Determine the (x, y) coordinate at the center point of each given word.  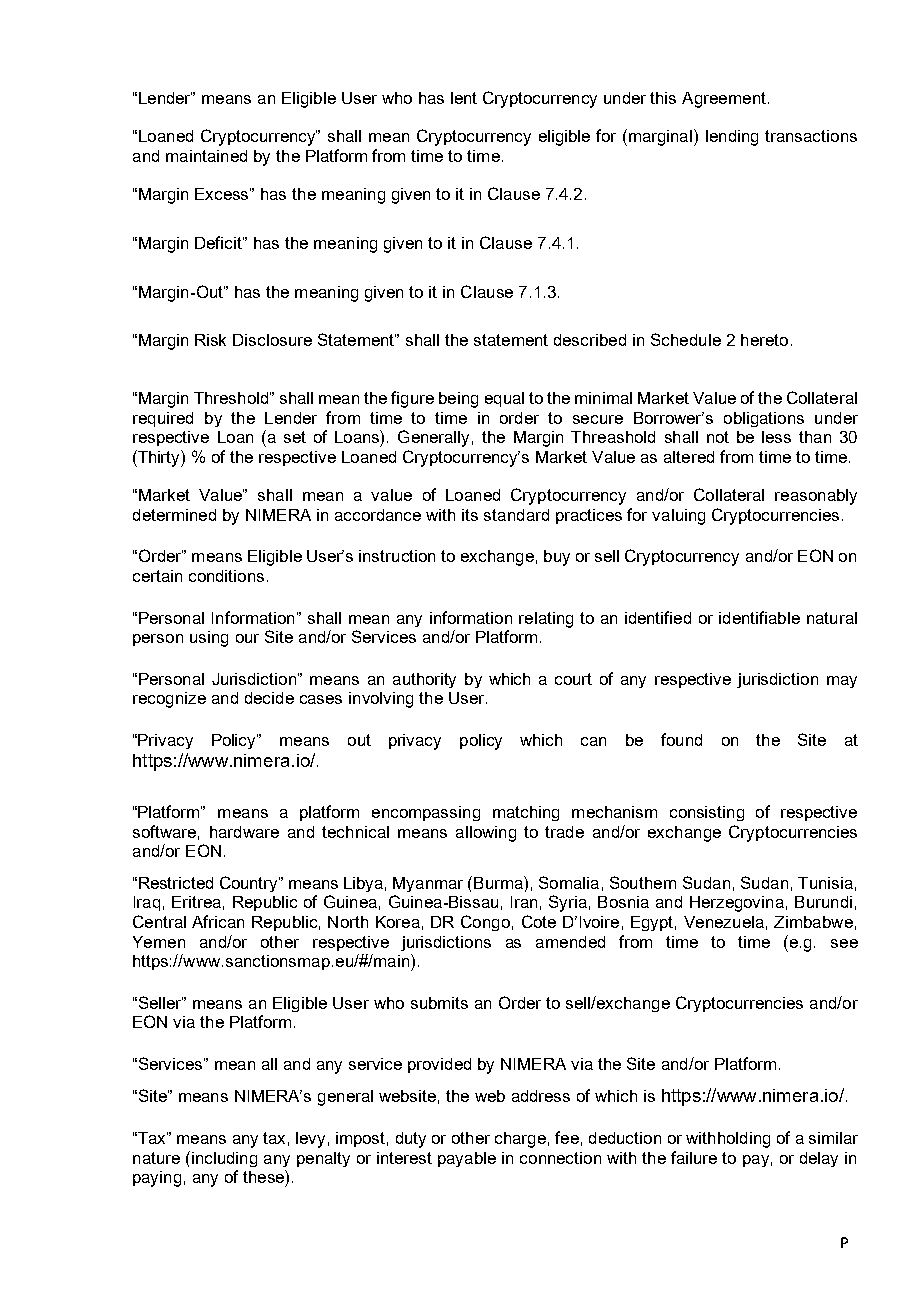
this (663, 98)
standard (516, 515)
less (776, 437)
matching (526, 813)
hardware (244, 832)
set (295, 437)
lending (732, 138)
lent (464, 98)
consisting (707, 813)
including (224, 1159)
